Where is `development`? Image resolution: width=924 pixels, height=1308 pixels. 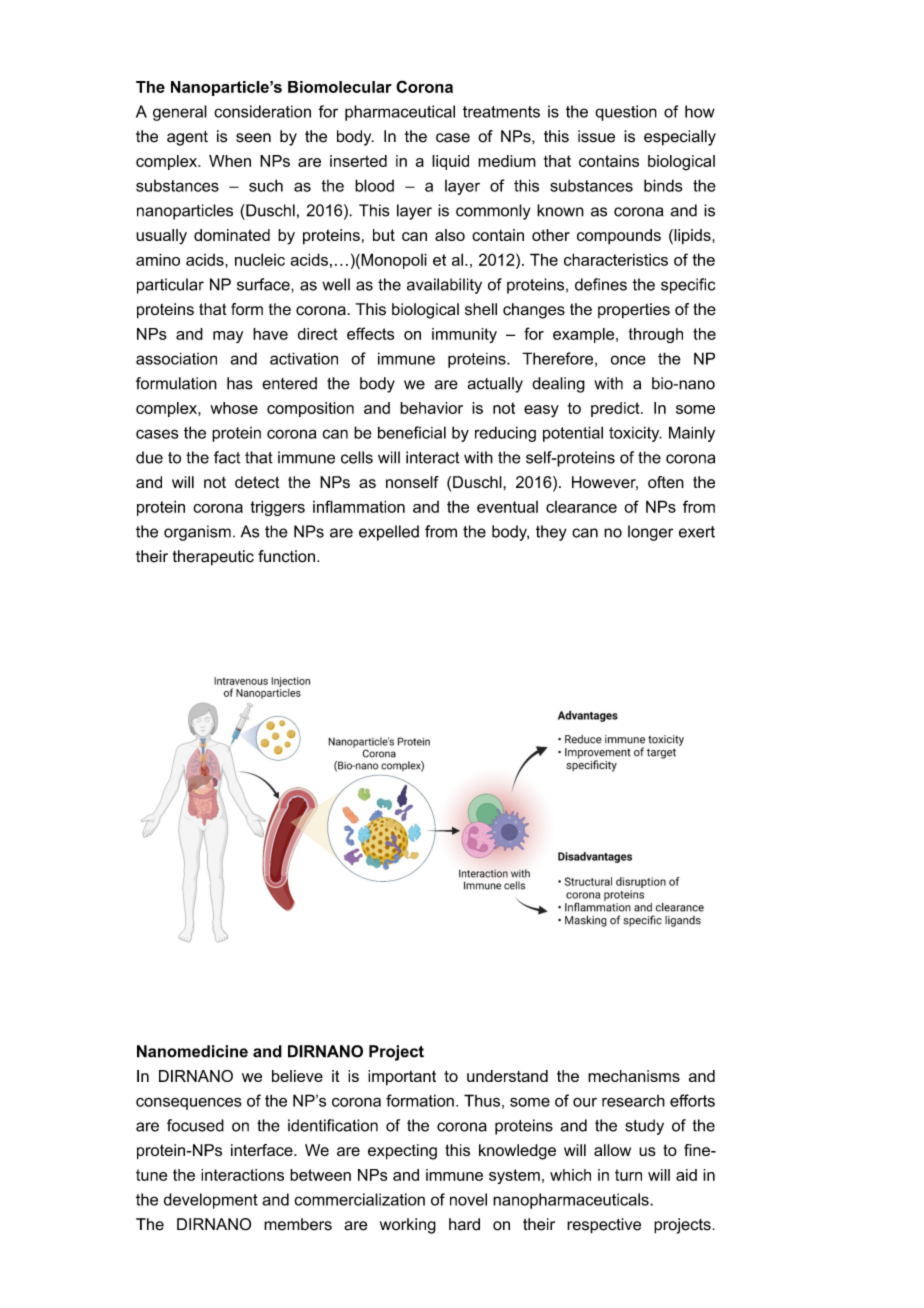 development is located at coordinates (211, 1201).
